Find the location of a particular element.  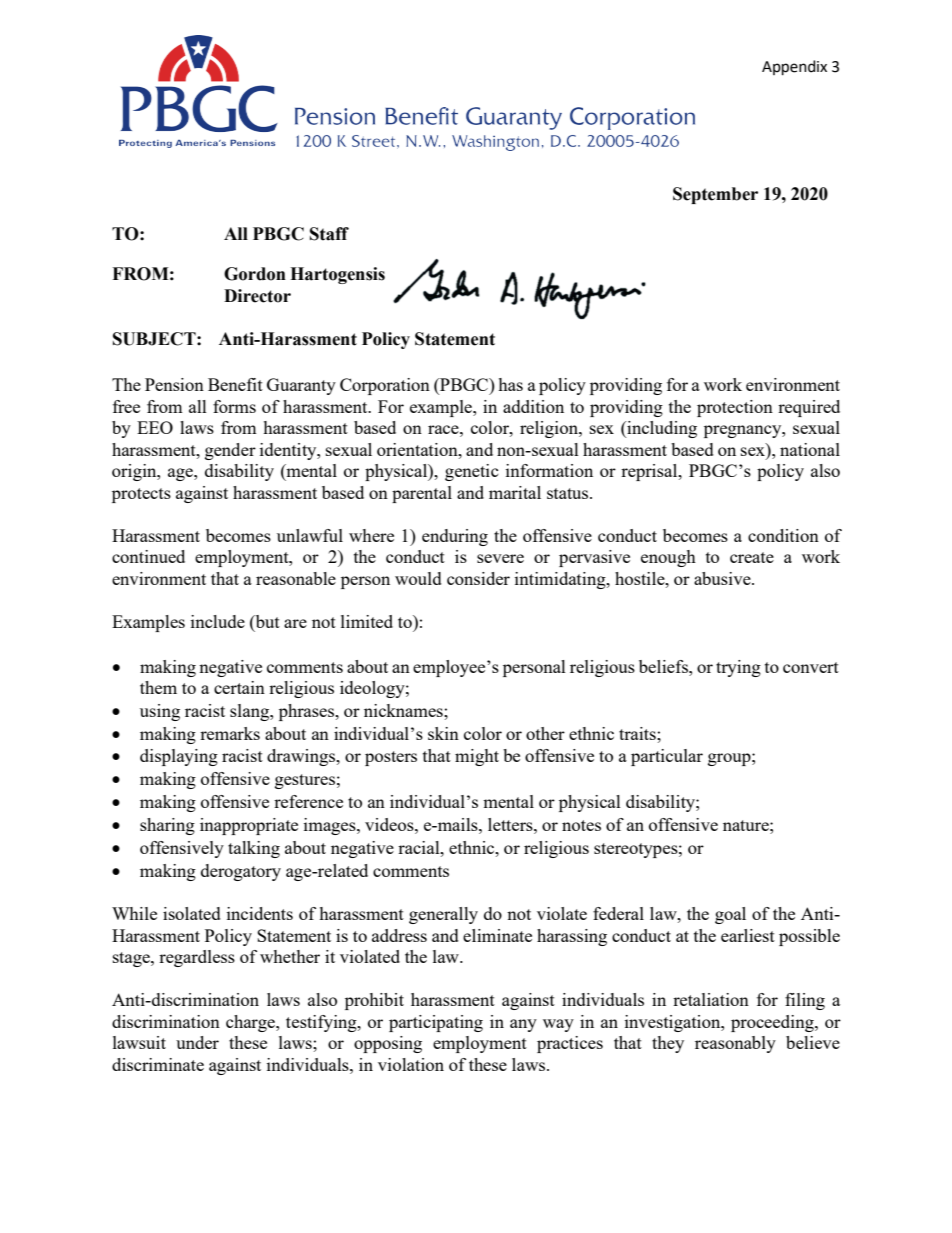

September is located at coordinates (715, 195).
